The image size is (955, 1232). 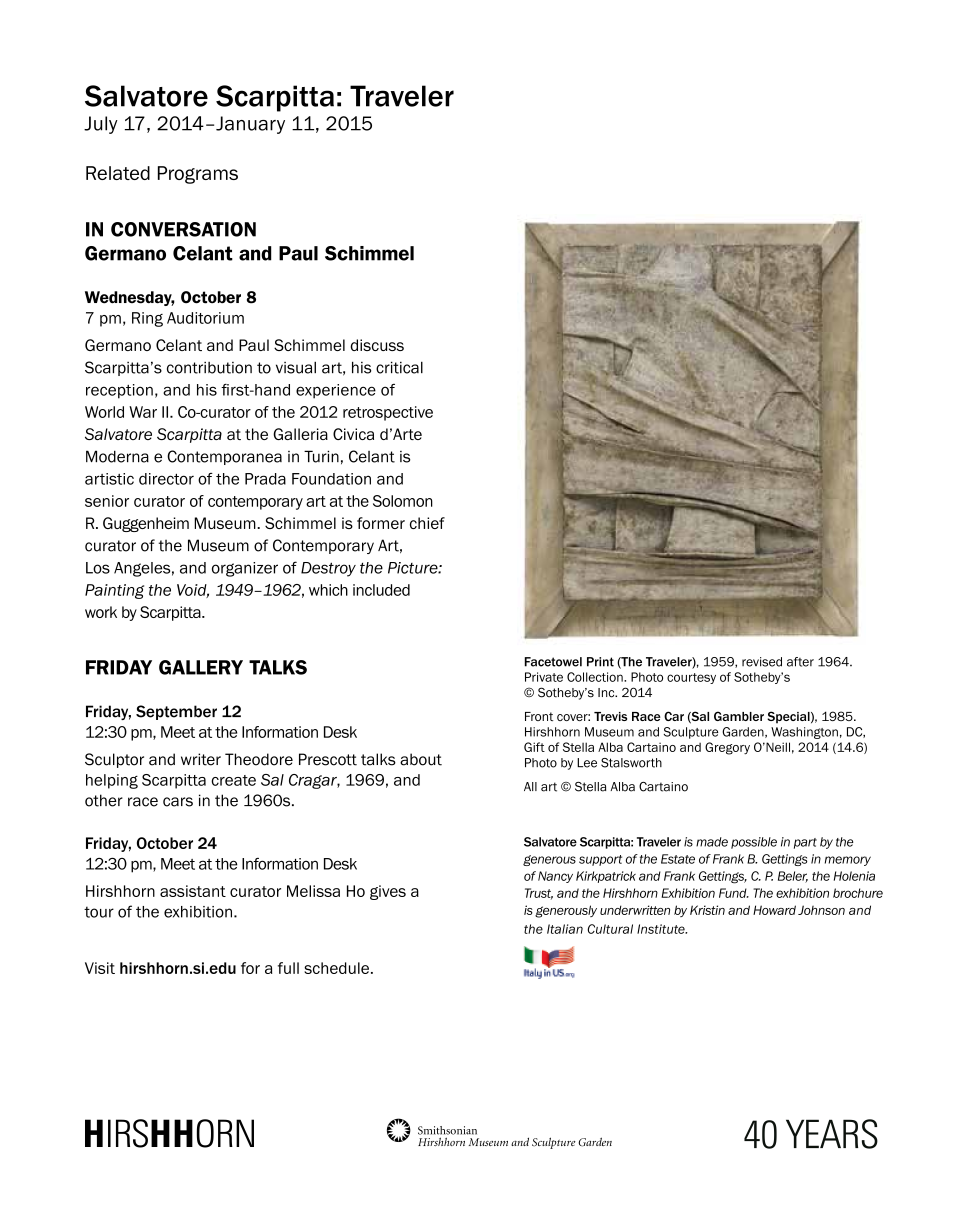 I want to click on discuss, so click(x=377, y=345).
